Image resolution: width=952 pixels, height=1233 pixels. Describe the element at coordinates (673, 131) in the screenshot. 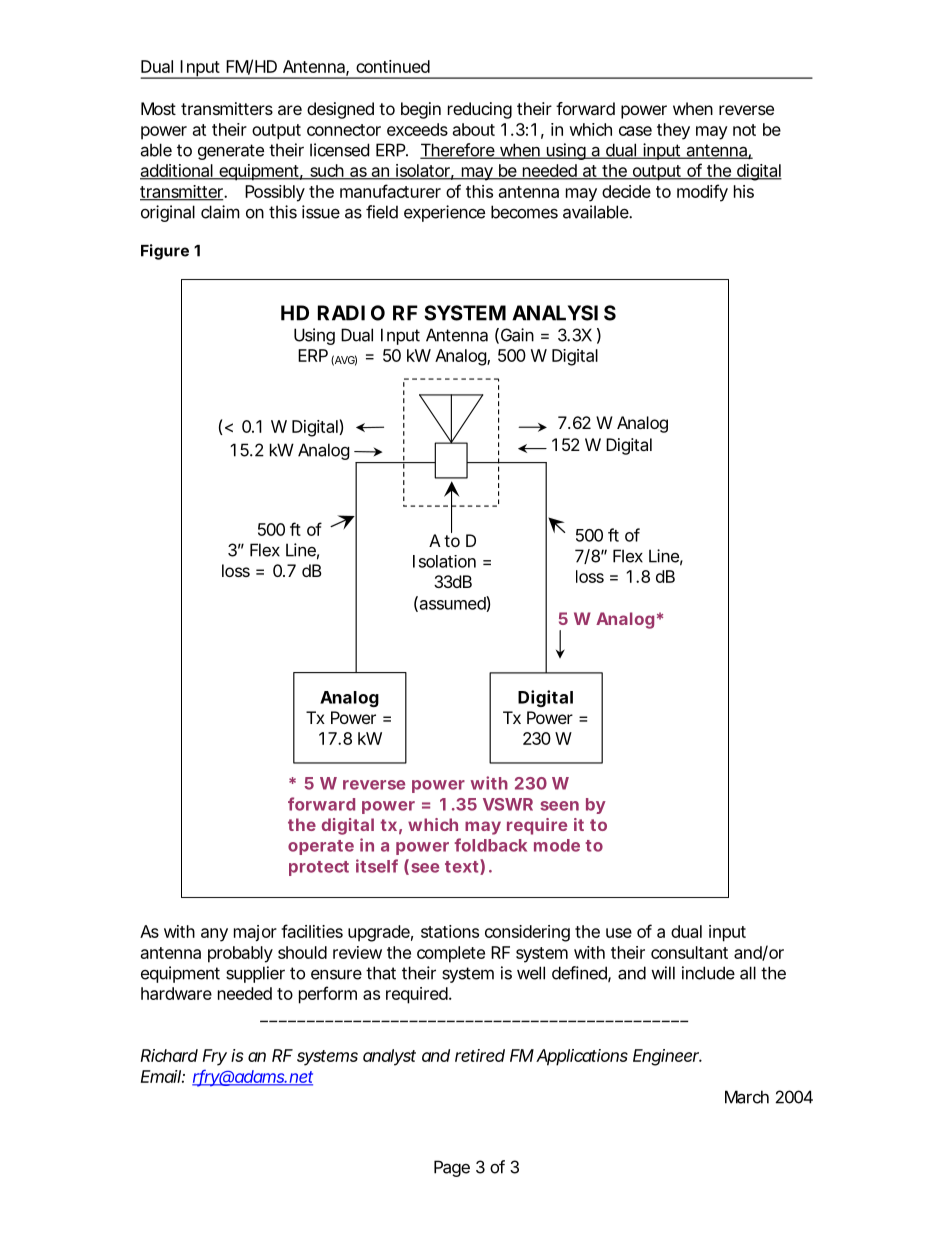

I see `they` at that location.
